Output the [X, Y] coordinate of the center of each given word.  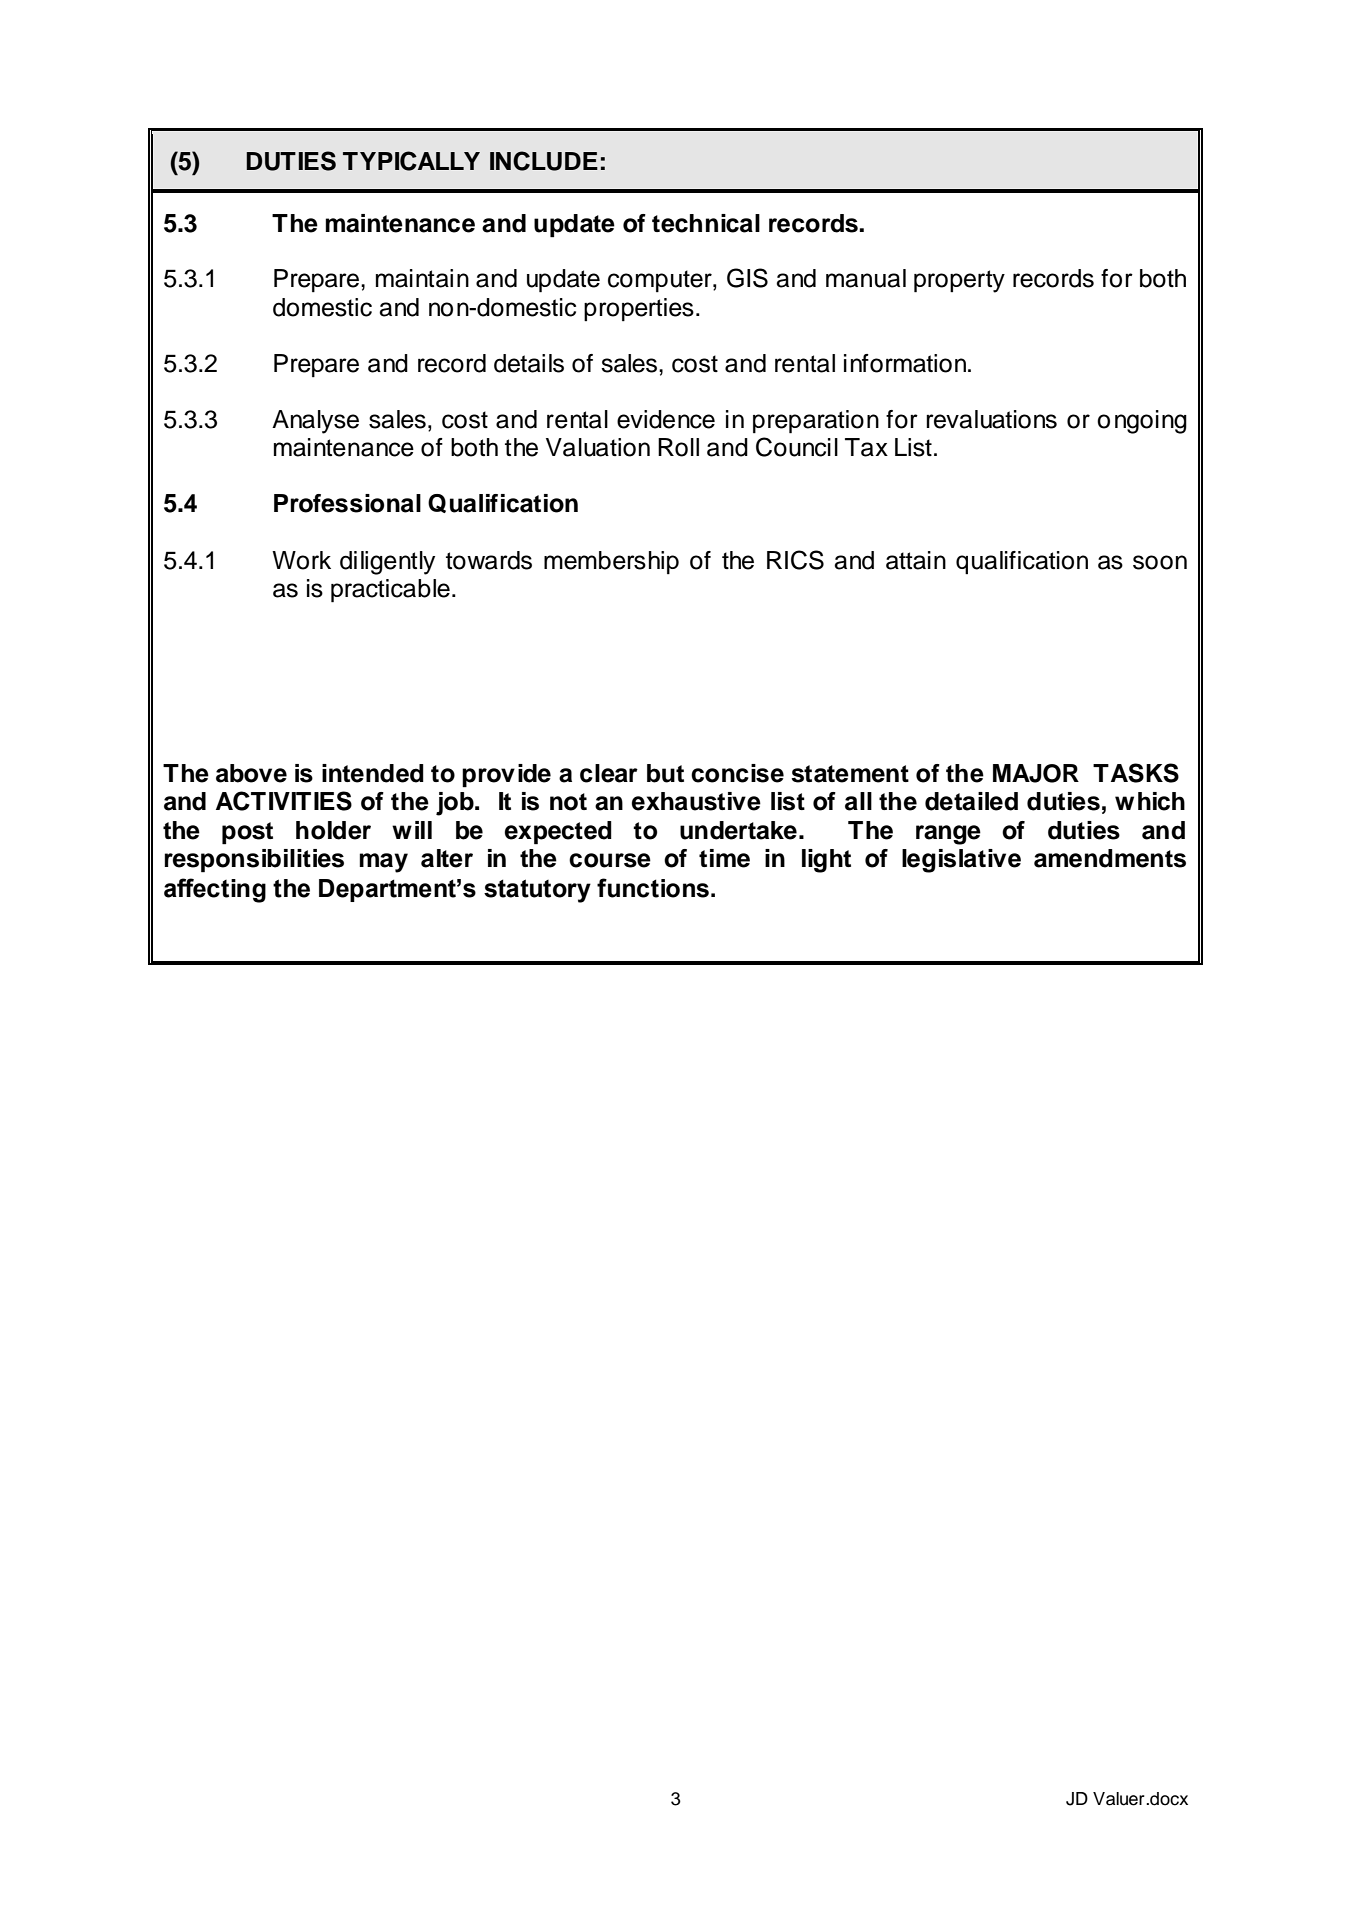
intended [373, 773]
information [905, 363]
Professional [347, 503]
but [665, 773]
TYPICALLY [411, 161]
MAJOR [1036, 773]
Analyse [315, 422]
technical [706, 223]
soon [1160, 562]
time [724, 858]
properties [639, 309]
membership [611, 562]
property [959, 281]
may [383, 863]
